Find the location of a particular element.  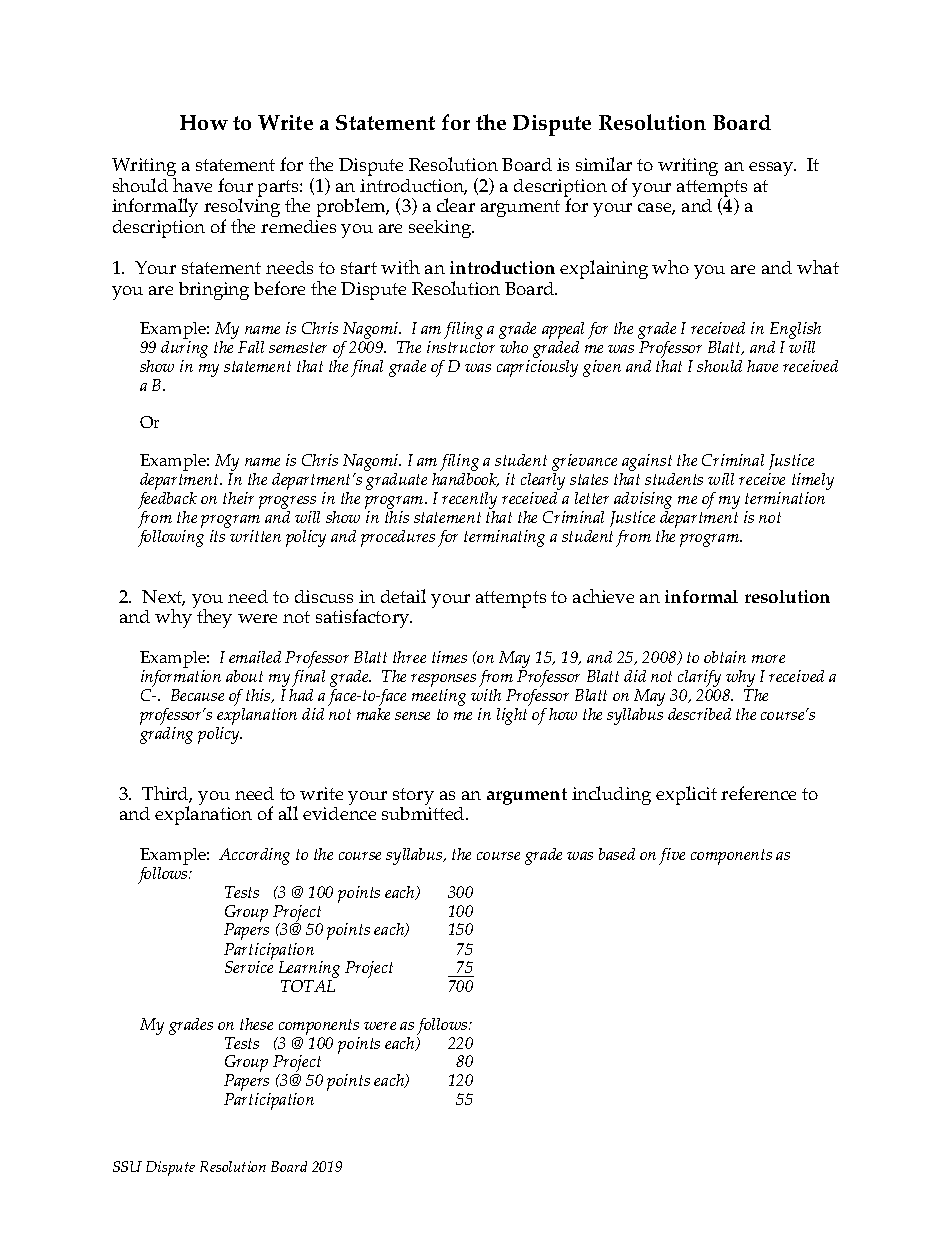

essay is located at coordinates (772, 169).
